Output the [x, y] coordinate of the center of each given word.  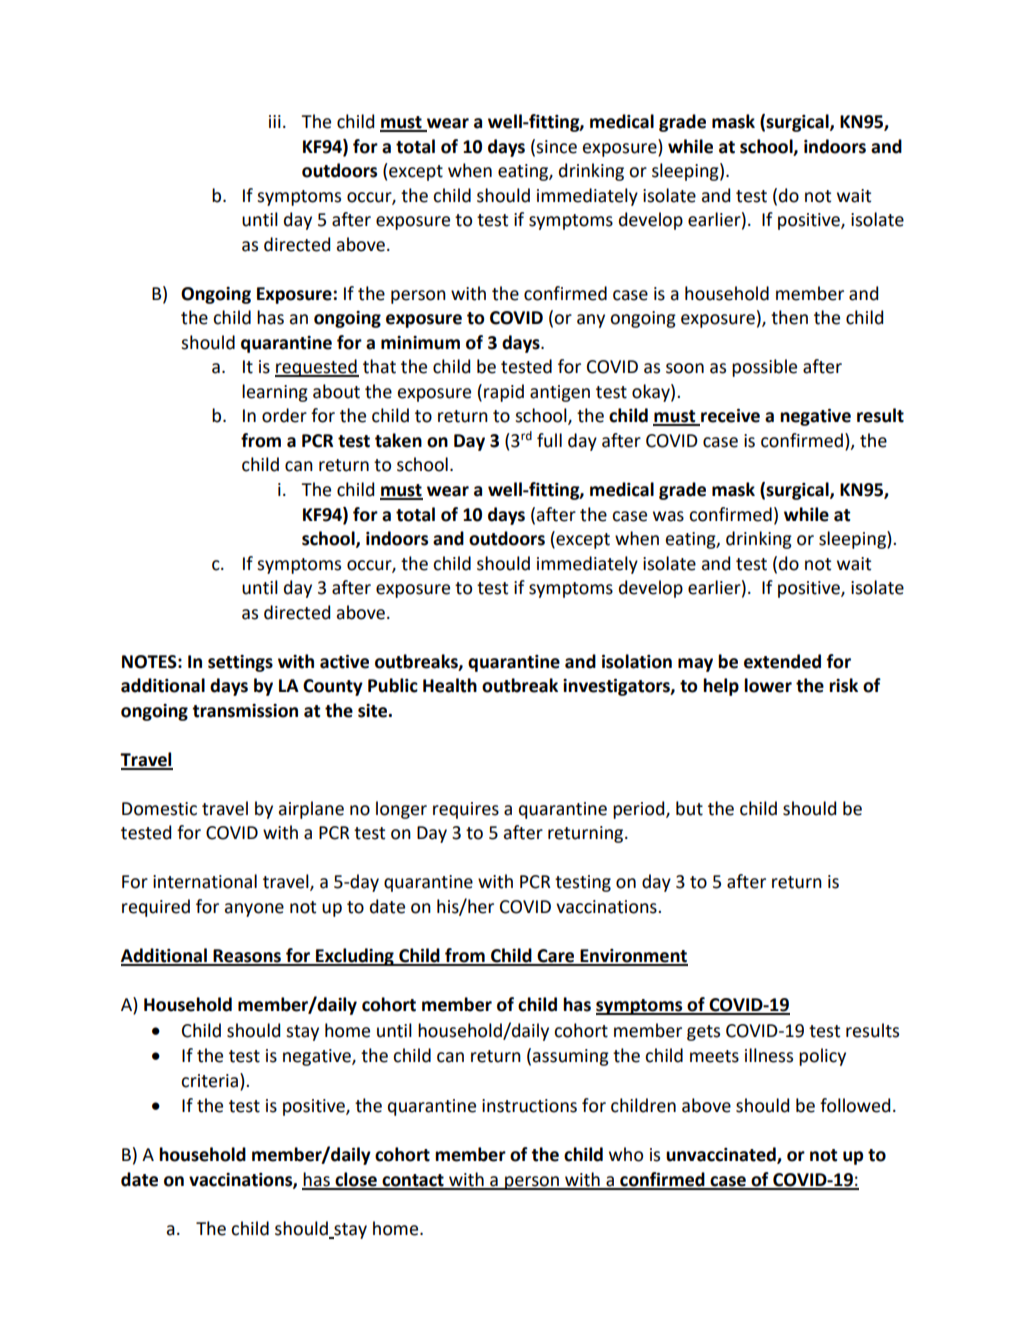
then [789, 317]
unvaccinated [722, 1155]
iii [275, 121]
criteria [209, 1081]
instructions [529, 1106]
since [556, 147]
